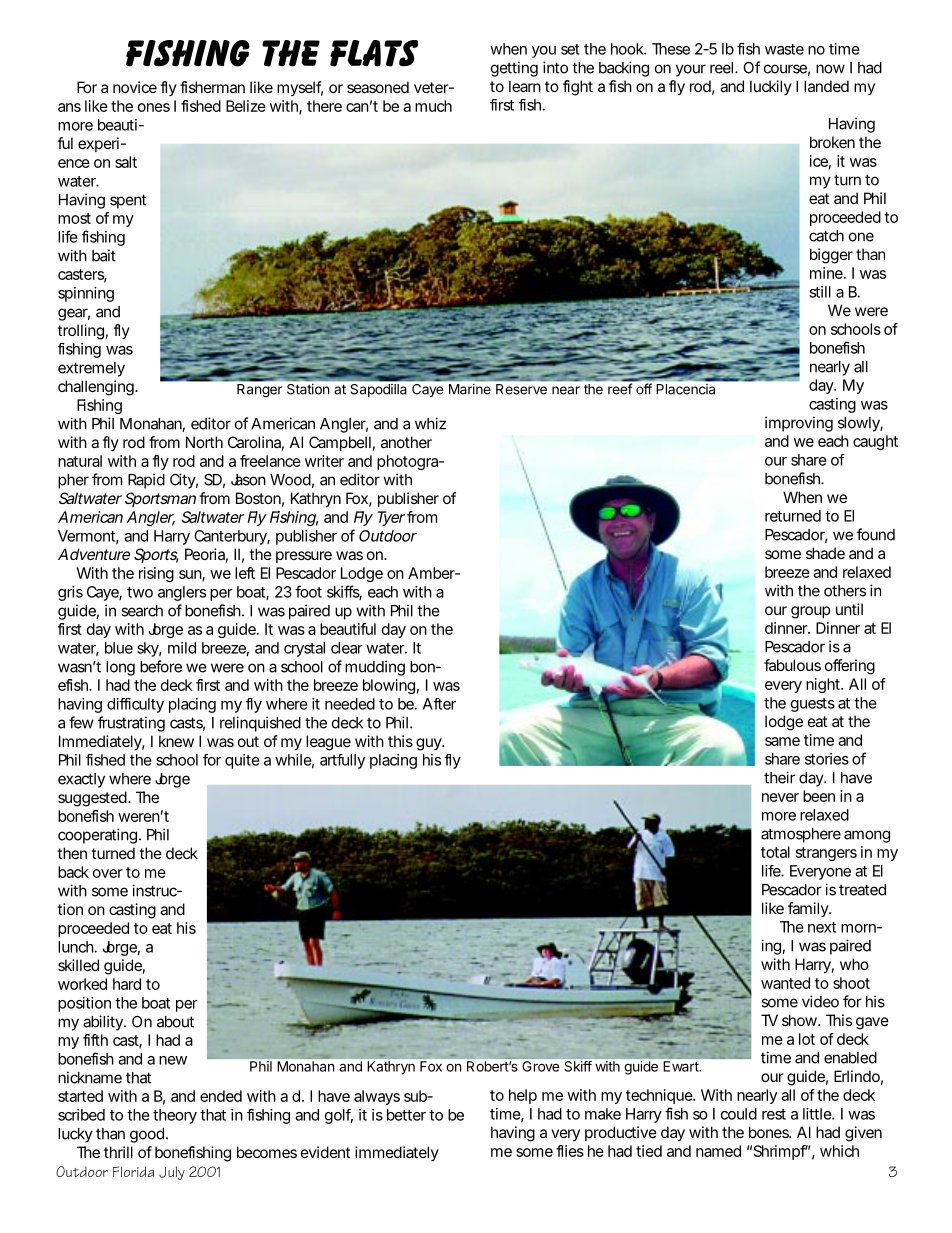 The image size is (952, 1233). What do you see at coordinates (774, 1114) in the image?
I see `rest` at bounding box center [774, 1114].
